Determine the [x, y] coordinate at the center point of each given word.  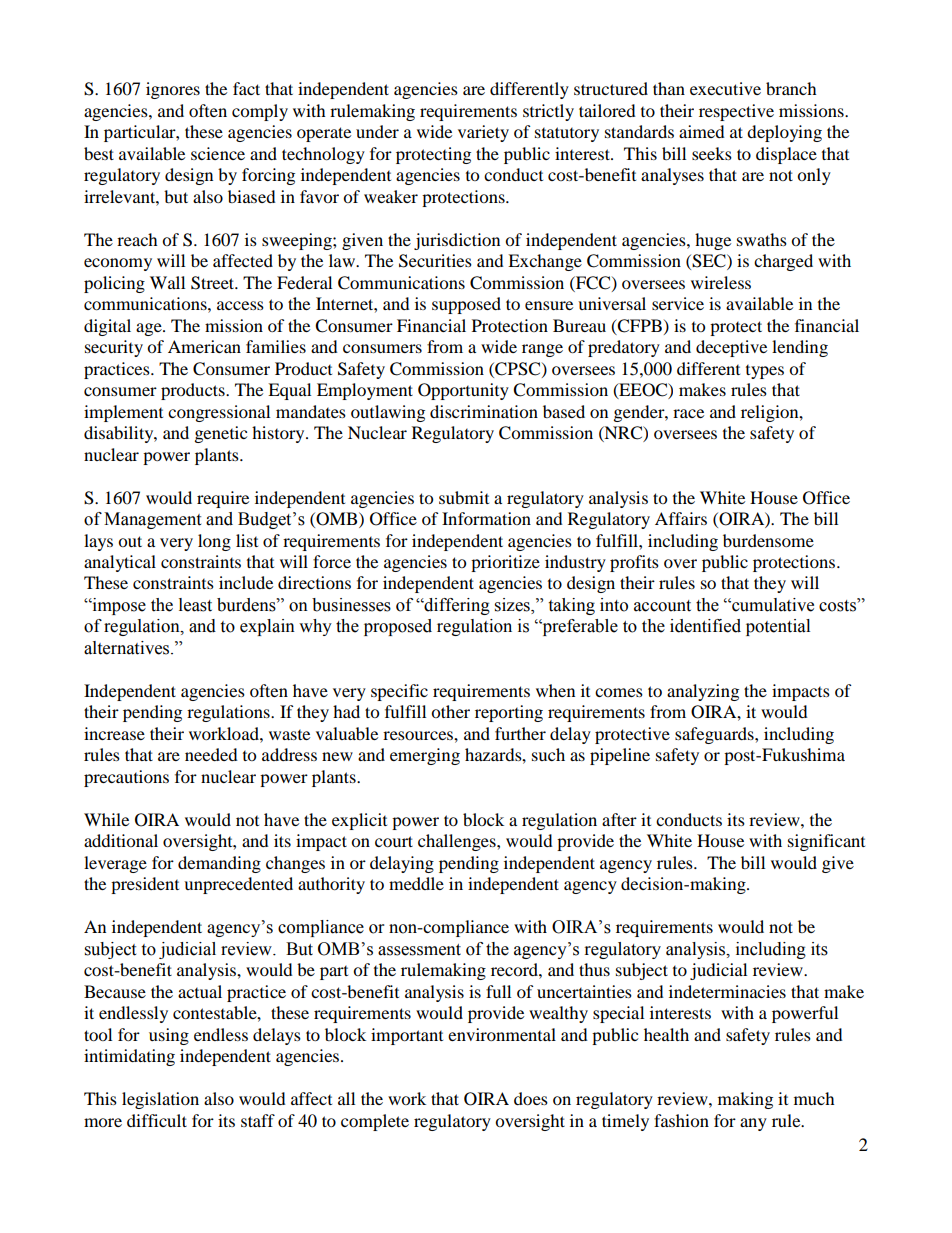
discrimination [484, 411]
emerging [425, 756]
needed [211, 754]
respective [736, 112]
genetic [221, 434]
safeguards [715, 735]
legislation [160, 1100]
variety [483, 133]
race [688, 413]
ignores [173, 90]
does [531, 1098]
